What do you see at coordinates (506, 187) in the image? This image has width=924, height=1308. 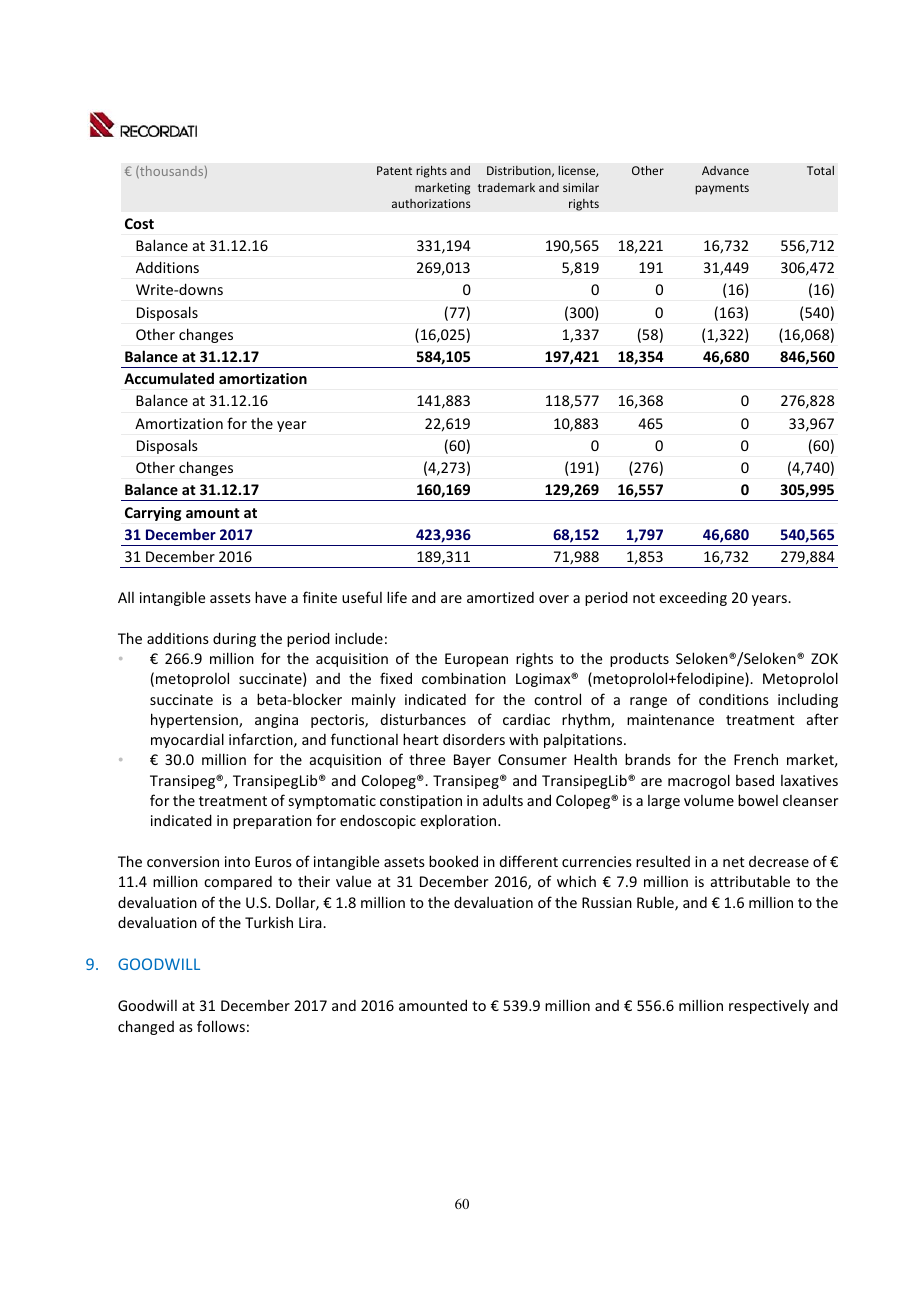 I see `trademark` at bounding box center [506, 187].
